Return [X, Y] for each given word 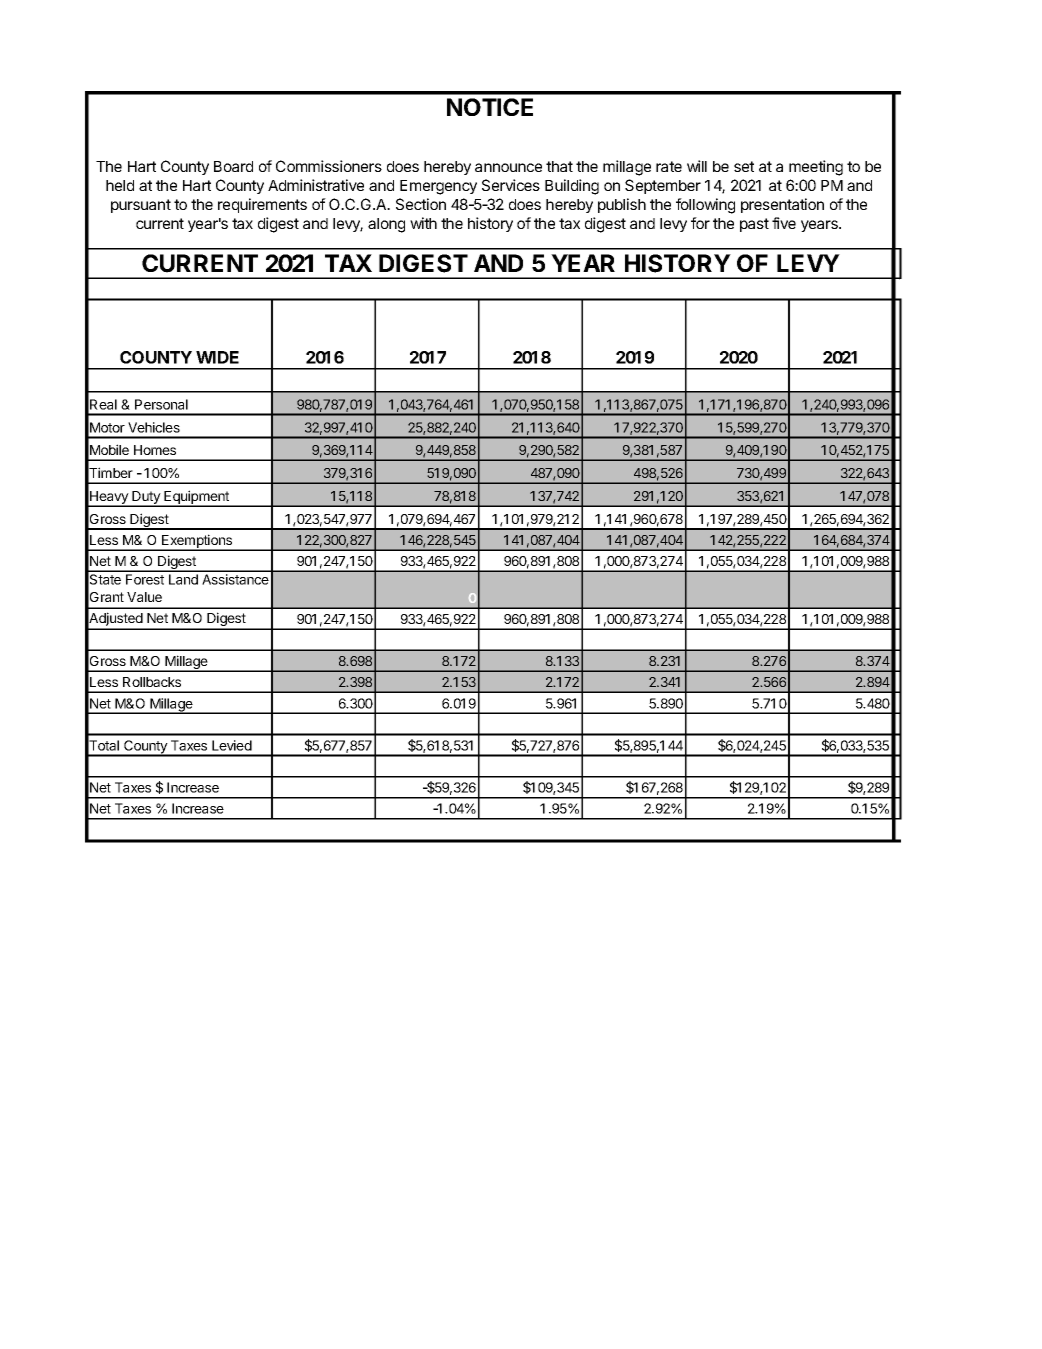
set [744, 166]
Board [233, 166]
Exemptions [197, 542]
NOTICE [490, 107]
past [754, 225]
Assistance [235, 579]
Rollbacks [152, 682]
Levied [232, 745]
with [423, 223]
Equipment [196, 498]
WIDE [217, 357]
